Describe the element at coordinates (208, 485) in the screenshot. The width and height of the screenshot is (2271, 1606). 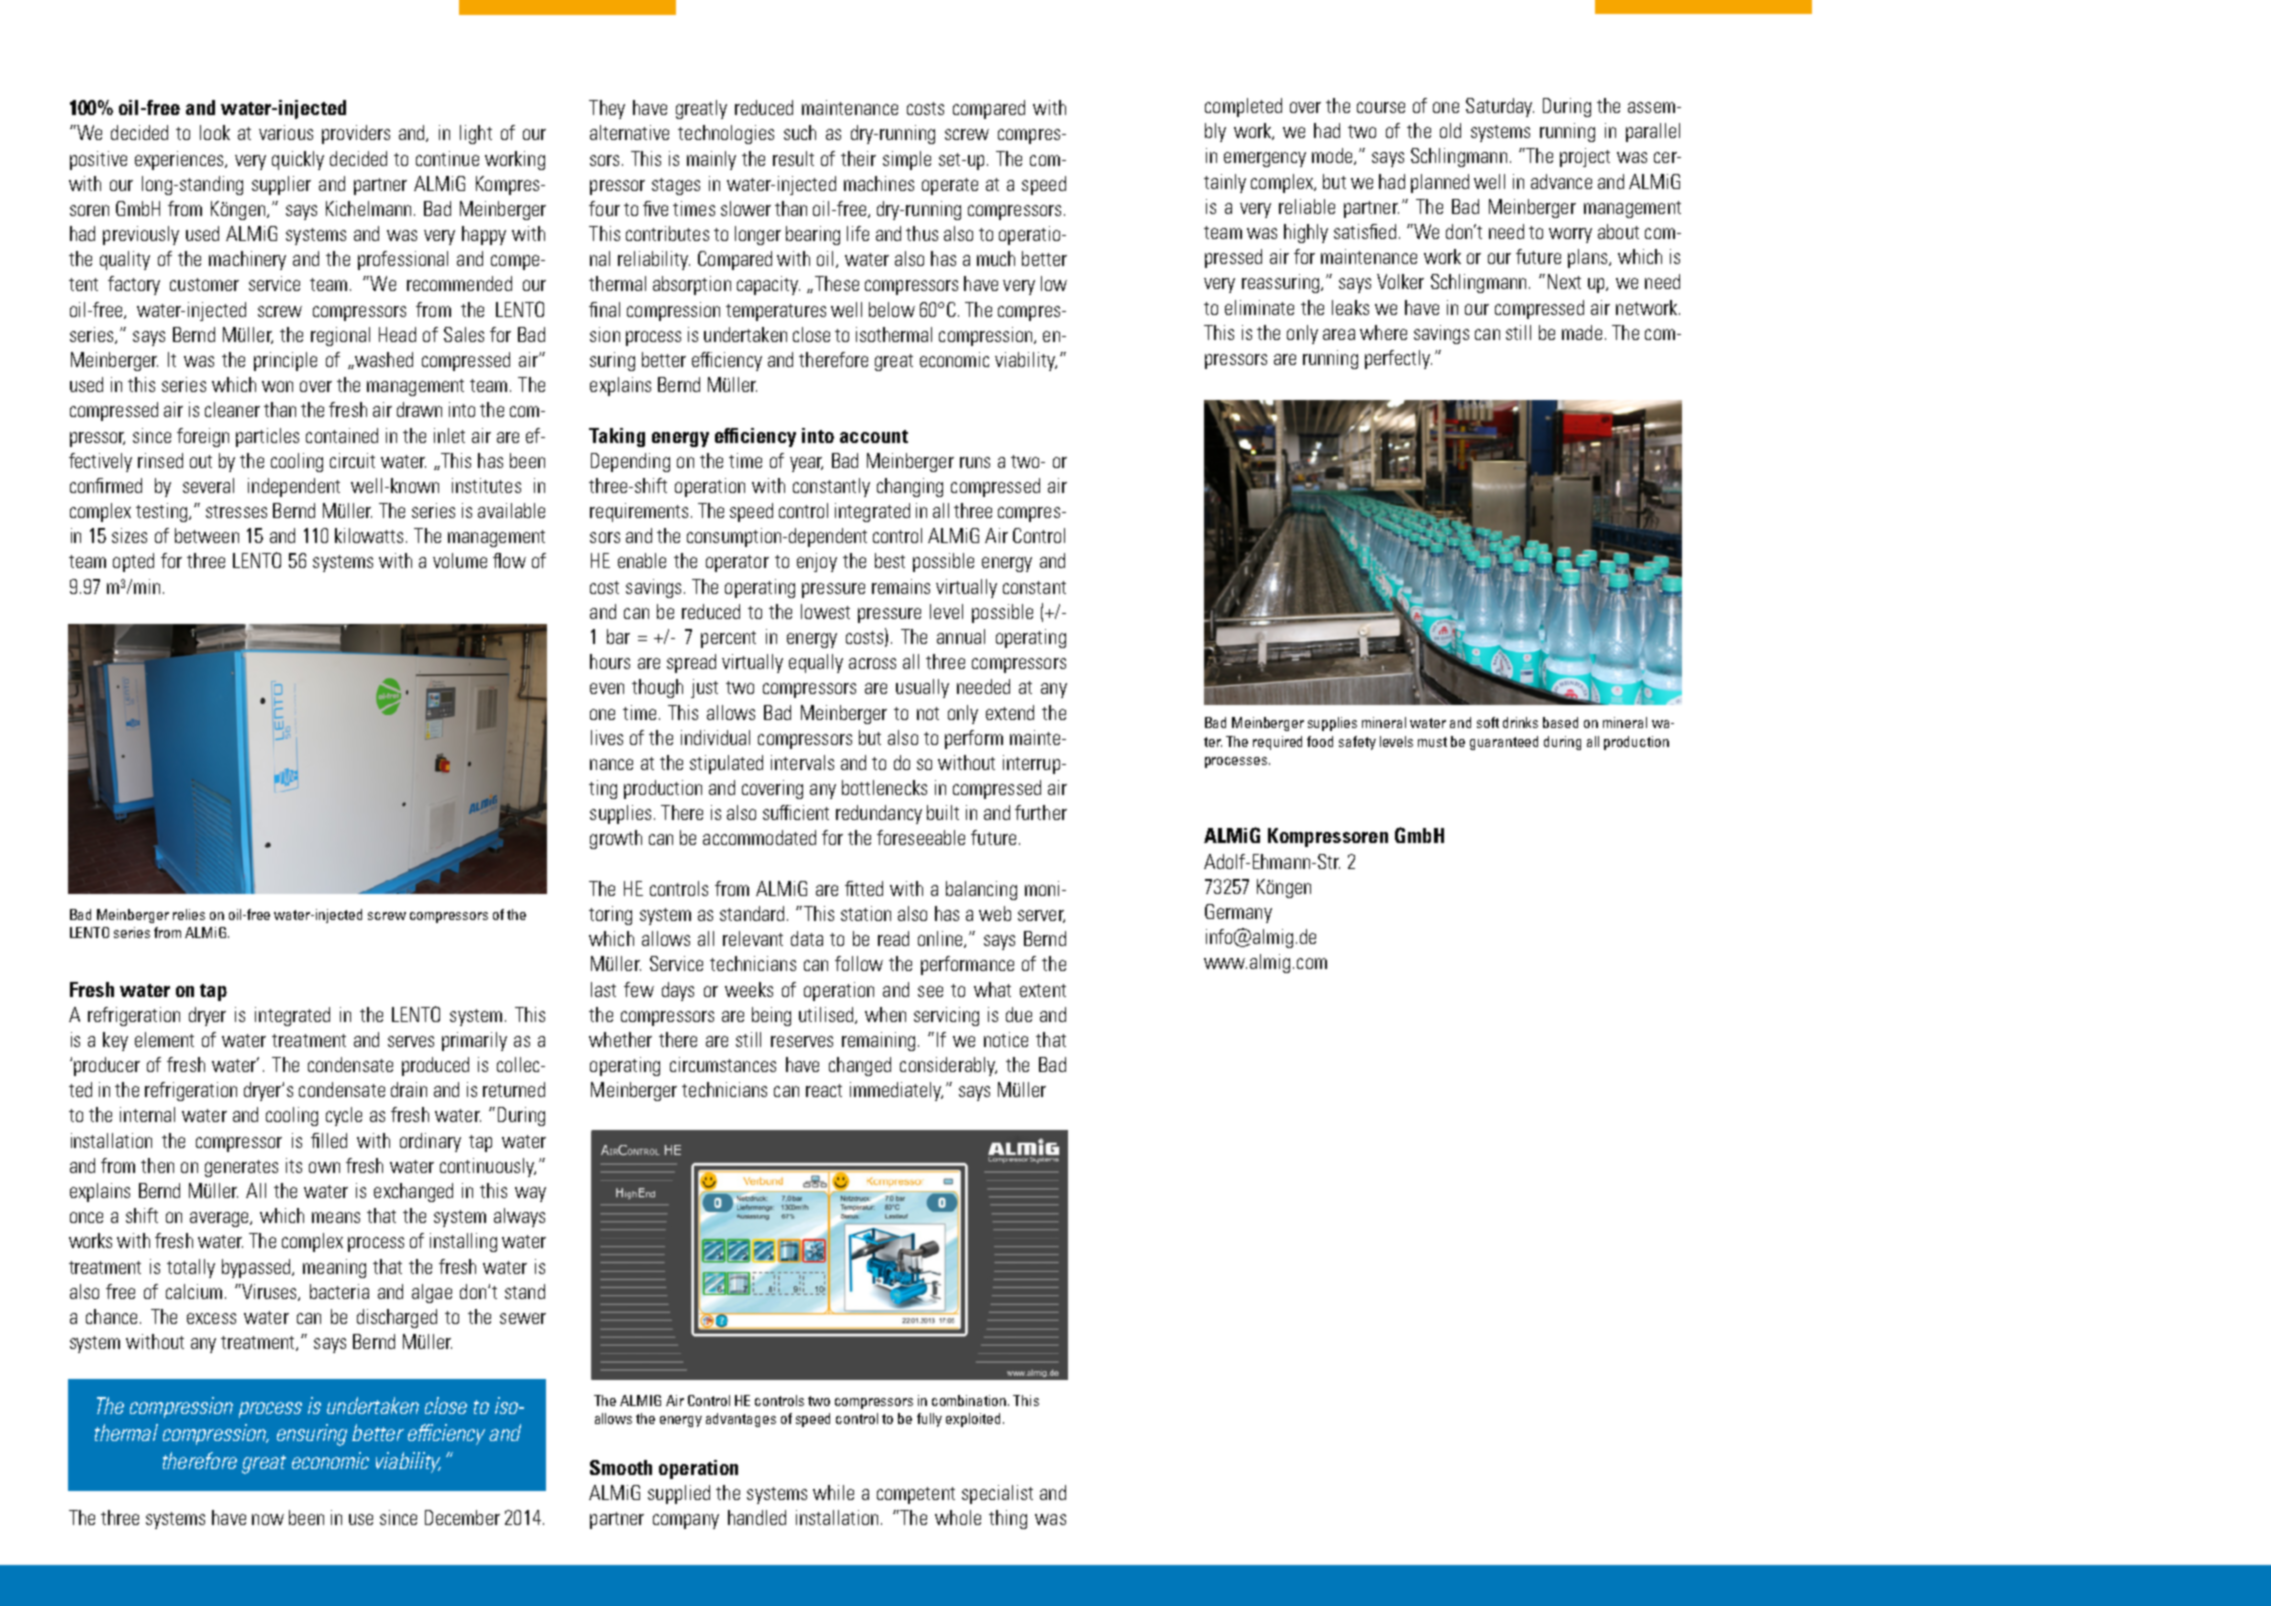
I see `several` at that location.
